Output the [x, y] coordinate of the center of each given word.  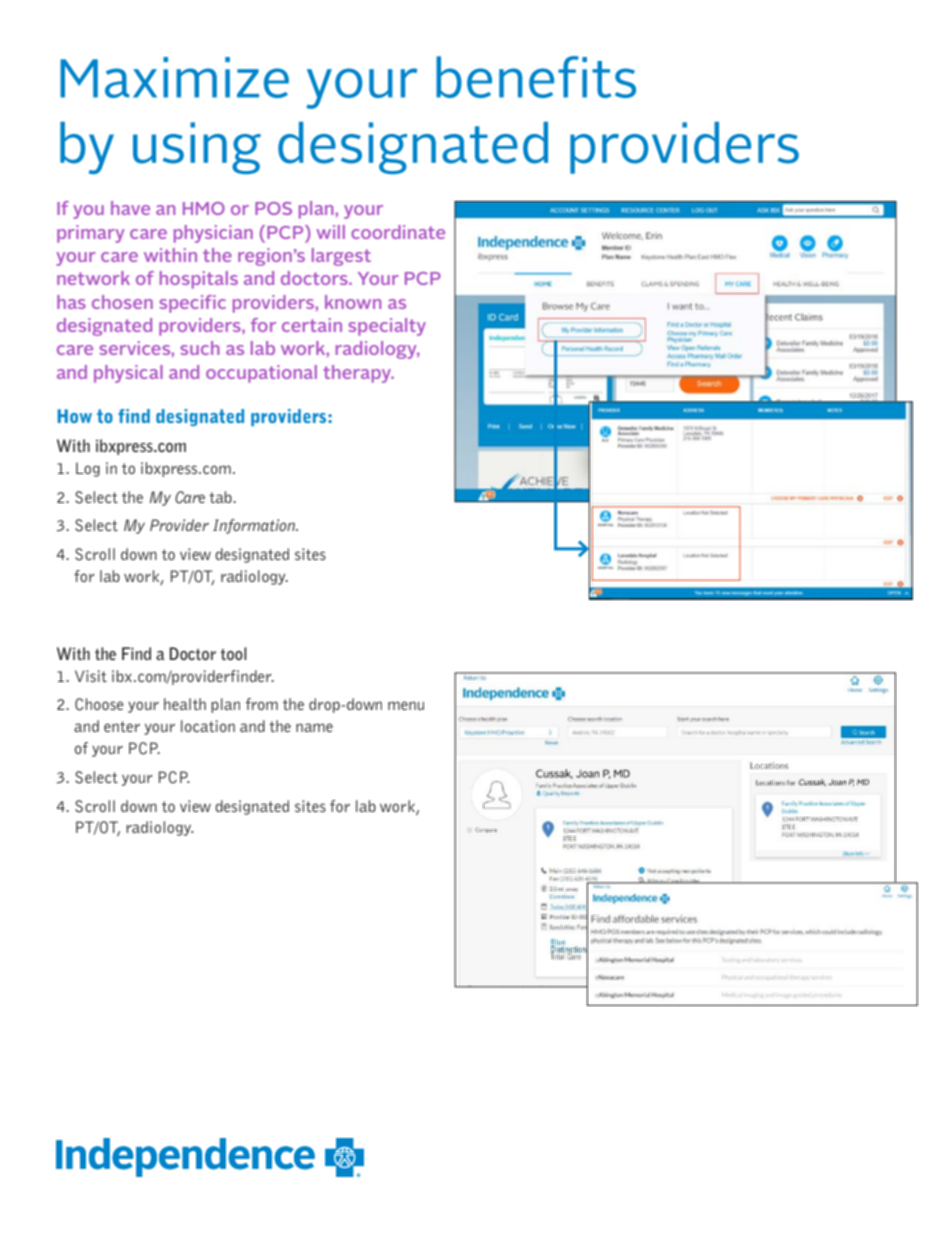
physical [128, 374]
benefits [536, 77]
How [75, 416]
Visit [91, 676]
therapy [358, 374]
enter [122, 726]
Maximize [174, 77]
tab [221, 497]
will [330, 232]
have [130, 208]
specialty [387, 327]
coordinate [398, 232]
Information [255, 526]
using [197, 148]
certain [312, 325]
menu [406, 705]
